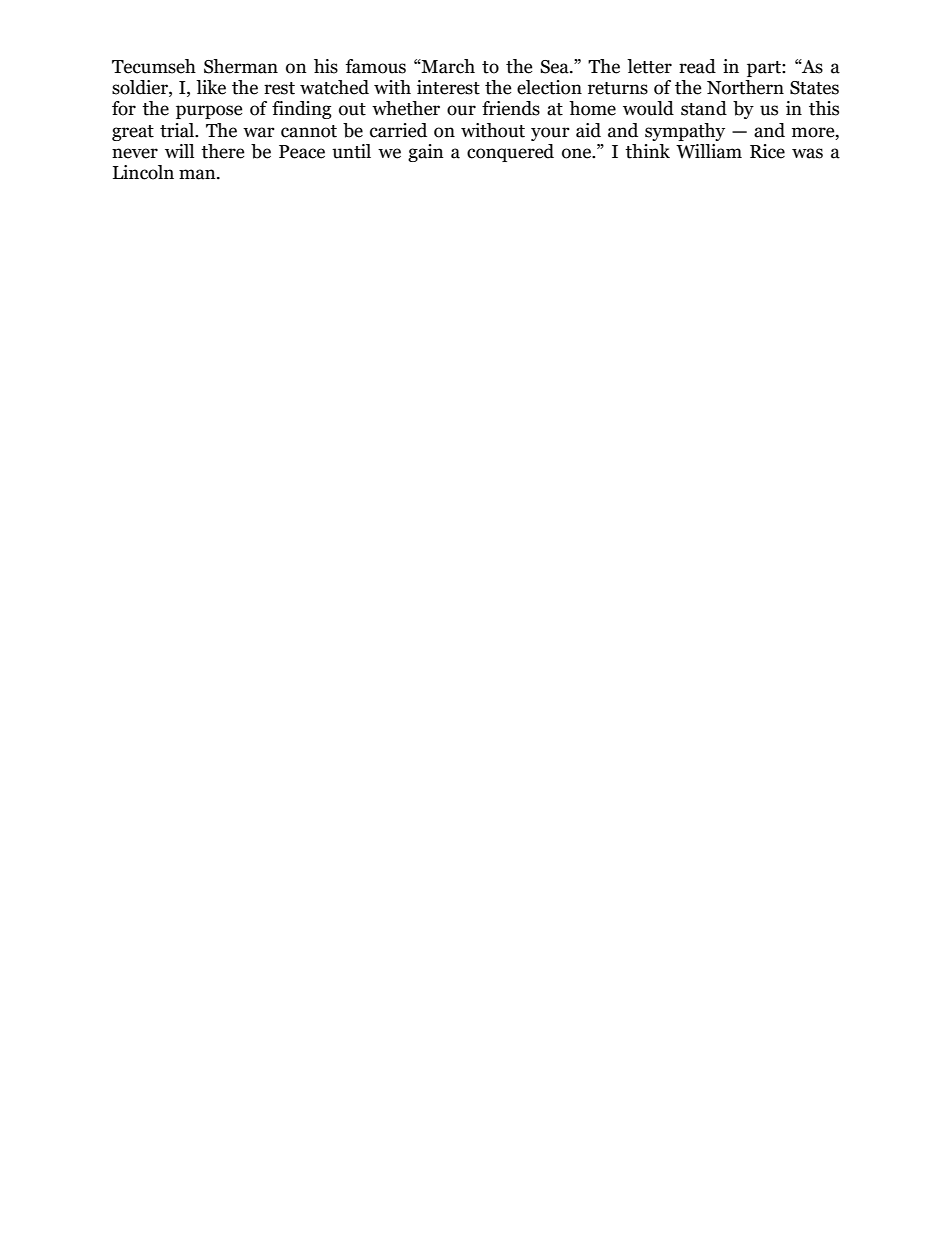 This screenshot has width=952, height=1233. Describe the element at coordinates (241, 66) in the screenshot. I see `Sherman` at that location.
